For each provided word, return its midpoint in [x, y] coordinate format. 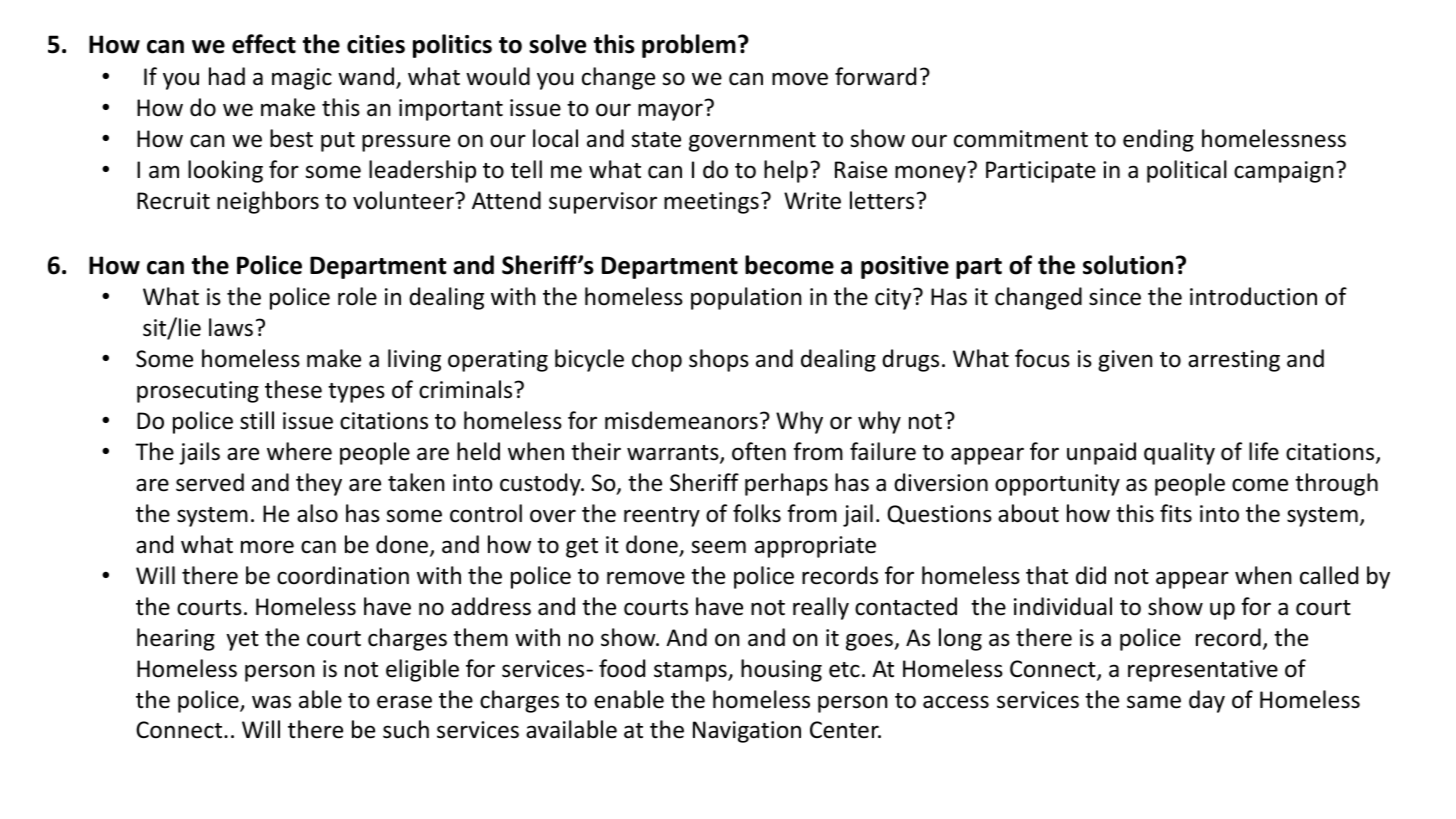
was [271, 702]
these [293, 389]
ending [1158, 140]
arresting [1234, 361]
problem [689, 46]
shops [719, 360]
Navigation [747, 732]
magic [302, 79]
